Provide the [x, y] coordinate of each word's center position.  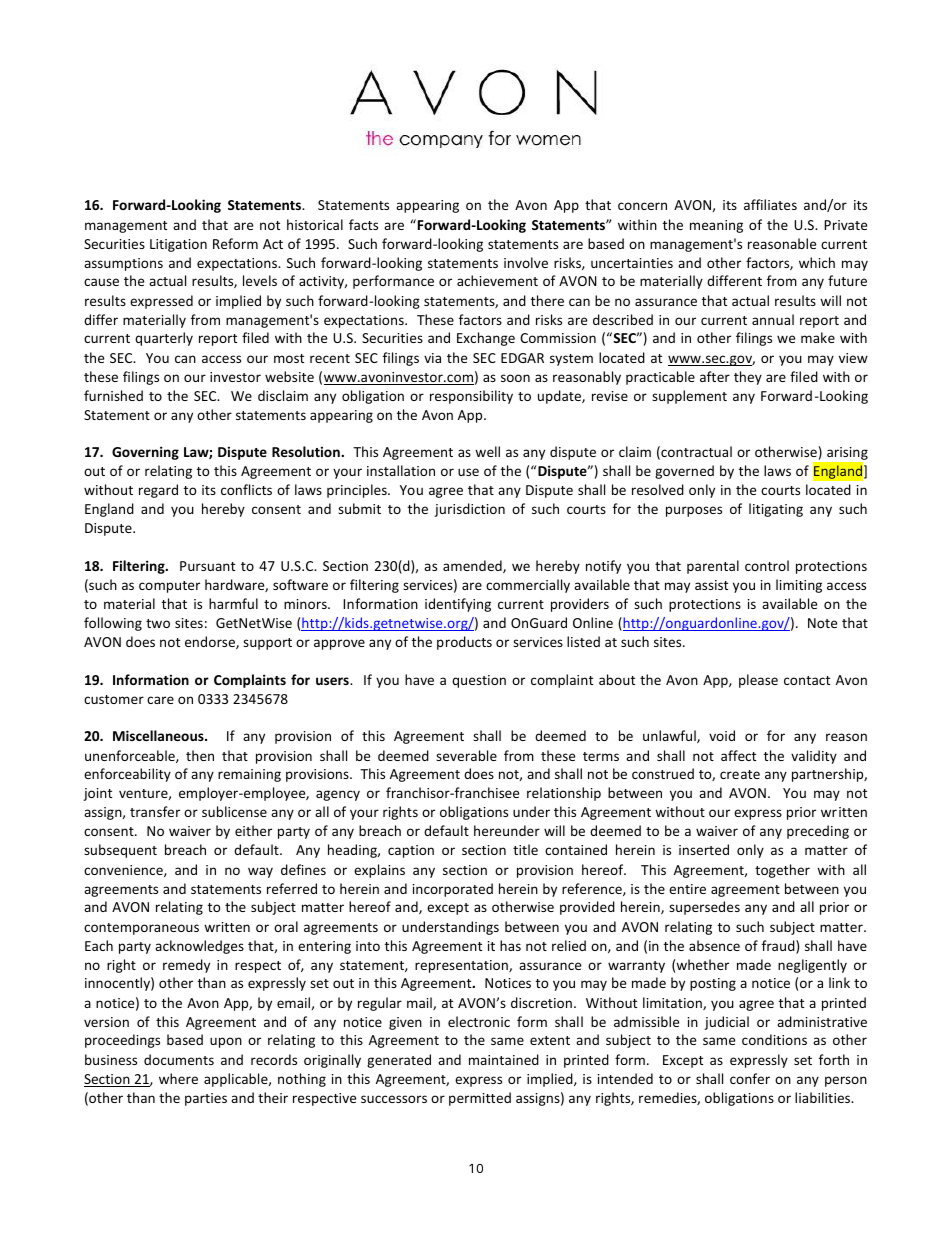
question [479, 681]
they [748, 378]
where [178, 1078]
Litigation [178, 245]
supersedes [704, 908]
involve [526, 262]
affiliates [770, 204]
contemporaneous [141, 929]
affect [738, 755]
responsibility [471, 397]
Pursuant [207, 566]
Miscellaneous [159, 735]
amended [473, 566]
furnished [113, 395]
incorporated [453, 890]
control [767, 565]
